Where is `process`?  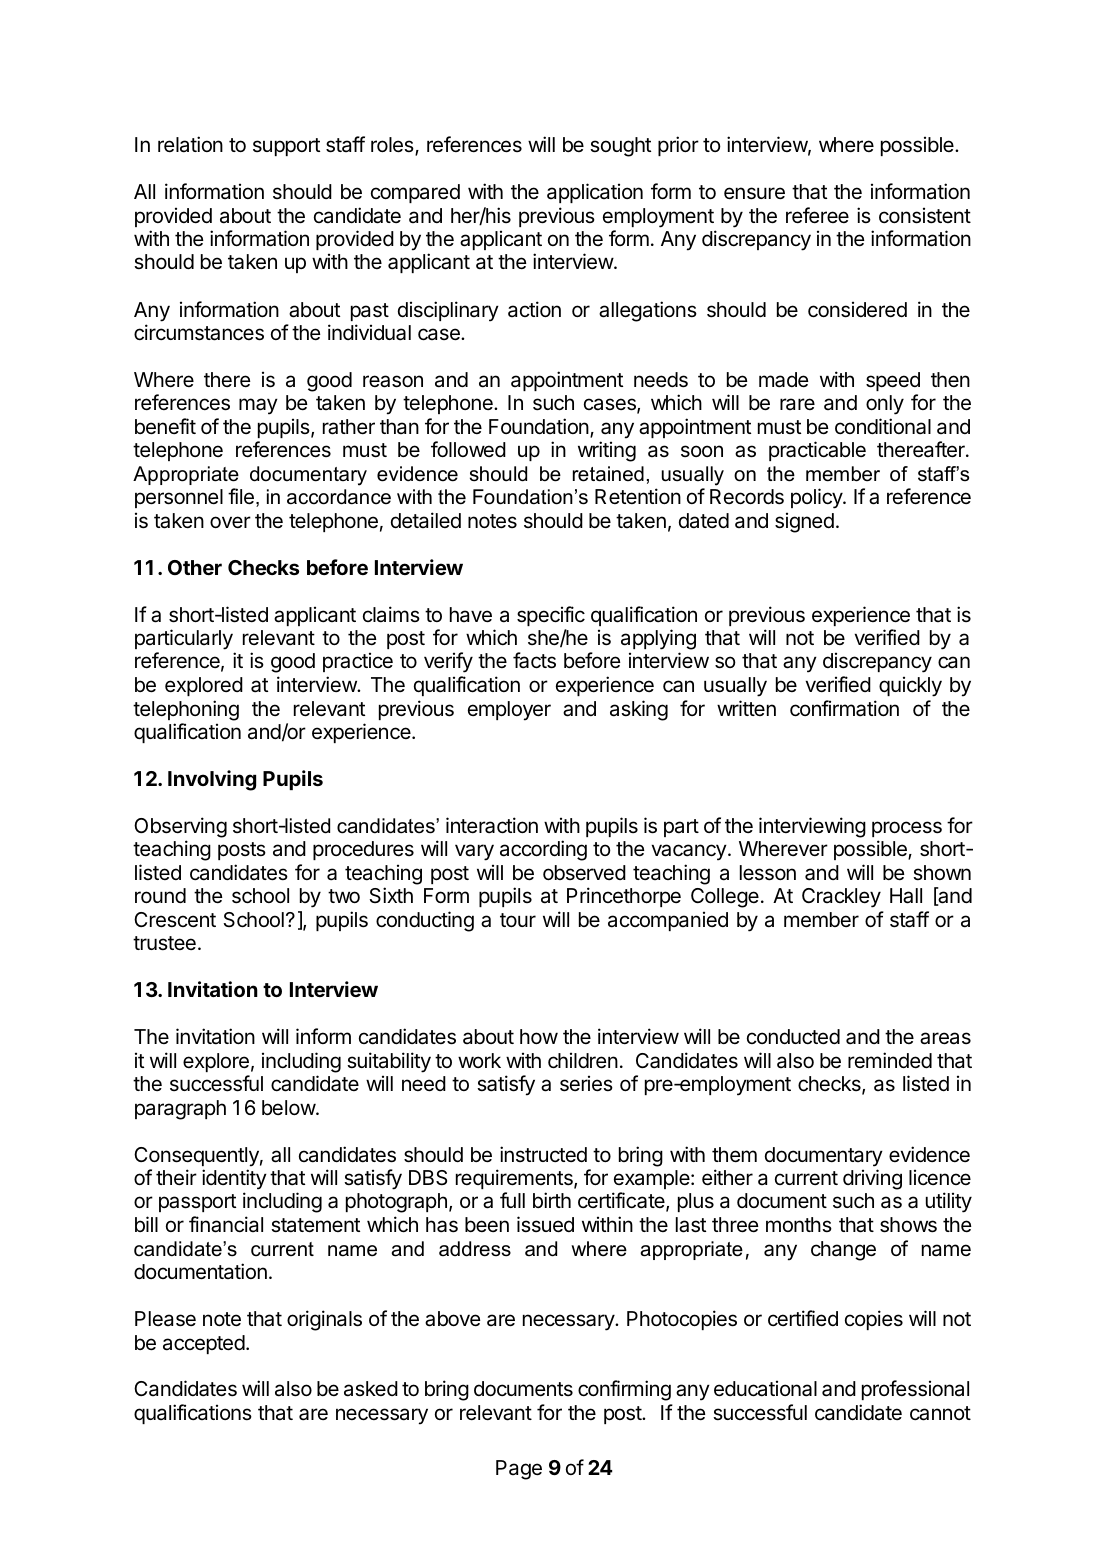 process is located at coordinates (907, 829).
